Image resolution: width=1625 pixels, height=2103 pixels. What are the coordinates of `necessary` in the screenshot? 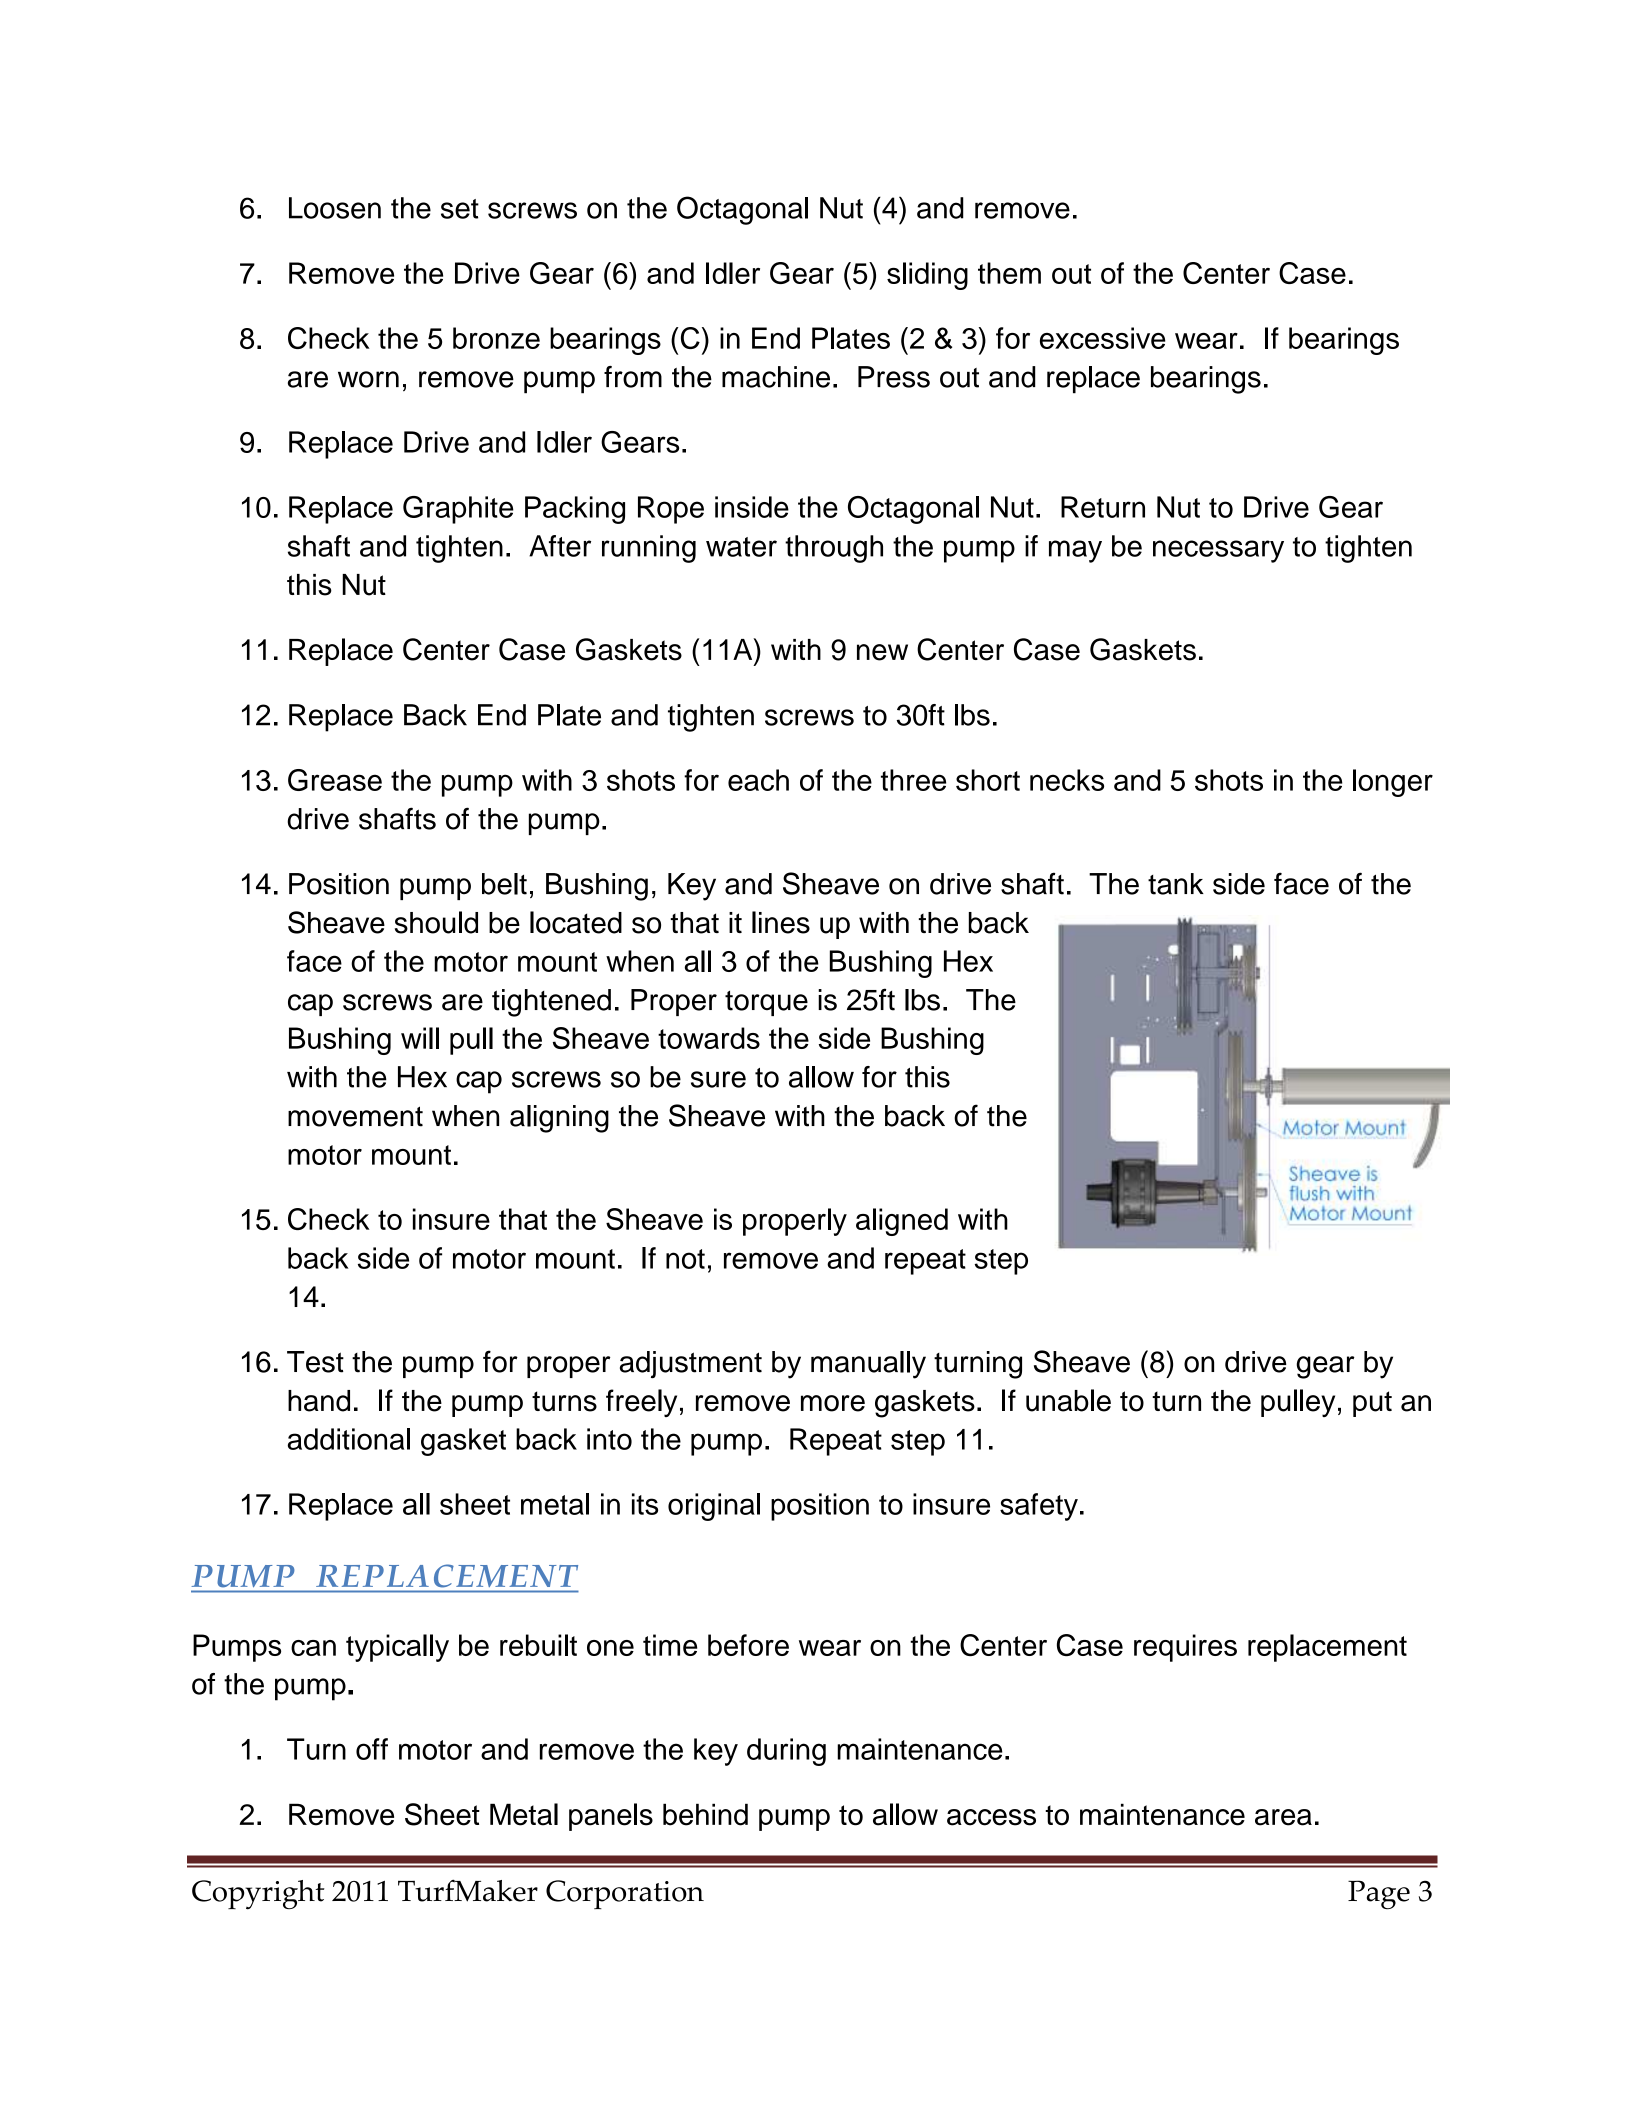 It's located at (1218, 551).
